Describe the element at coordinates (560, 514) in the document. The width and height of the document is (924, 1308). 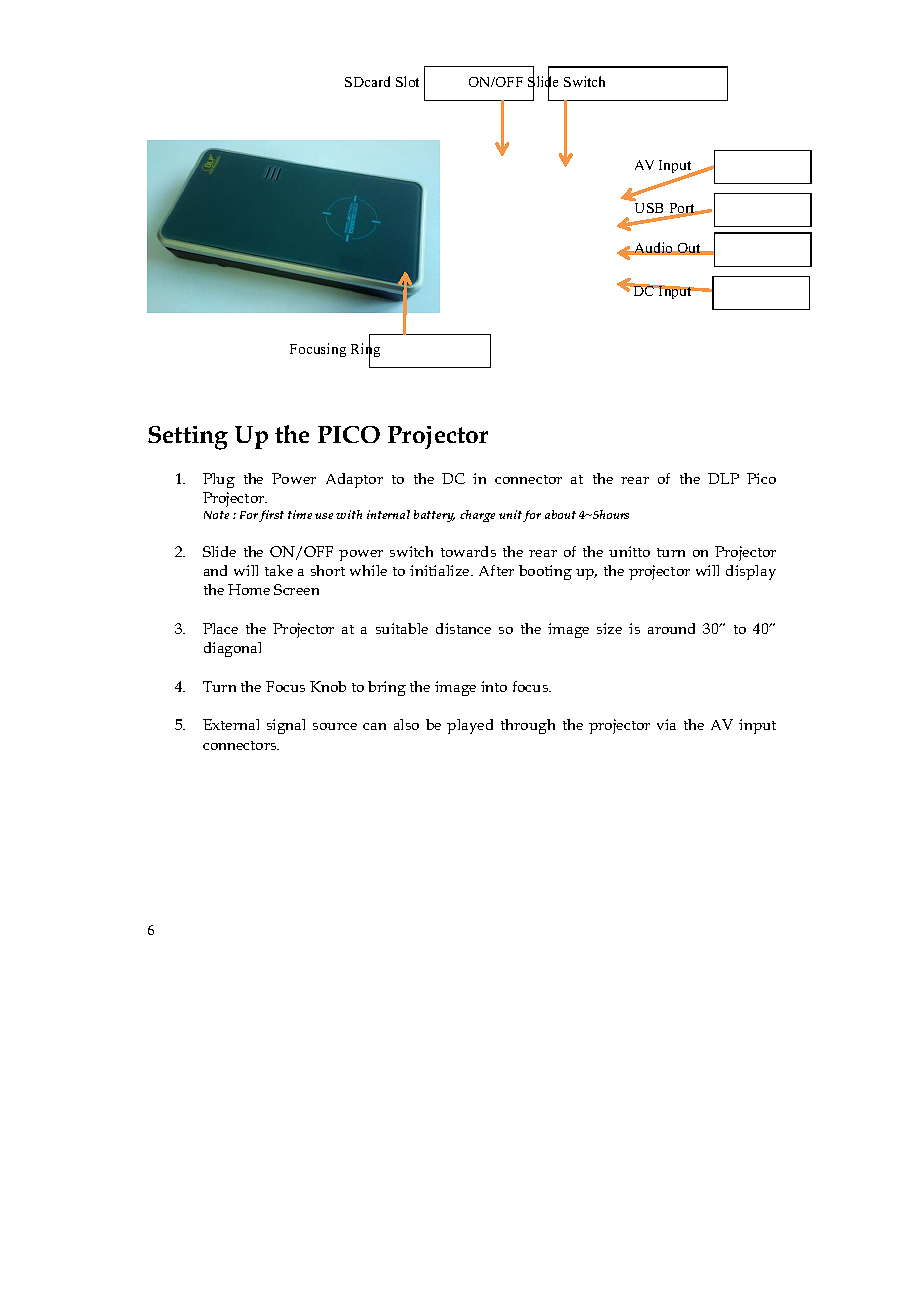
I see `about` at that location.
